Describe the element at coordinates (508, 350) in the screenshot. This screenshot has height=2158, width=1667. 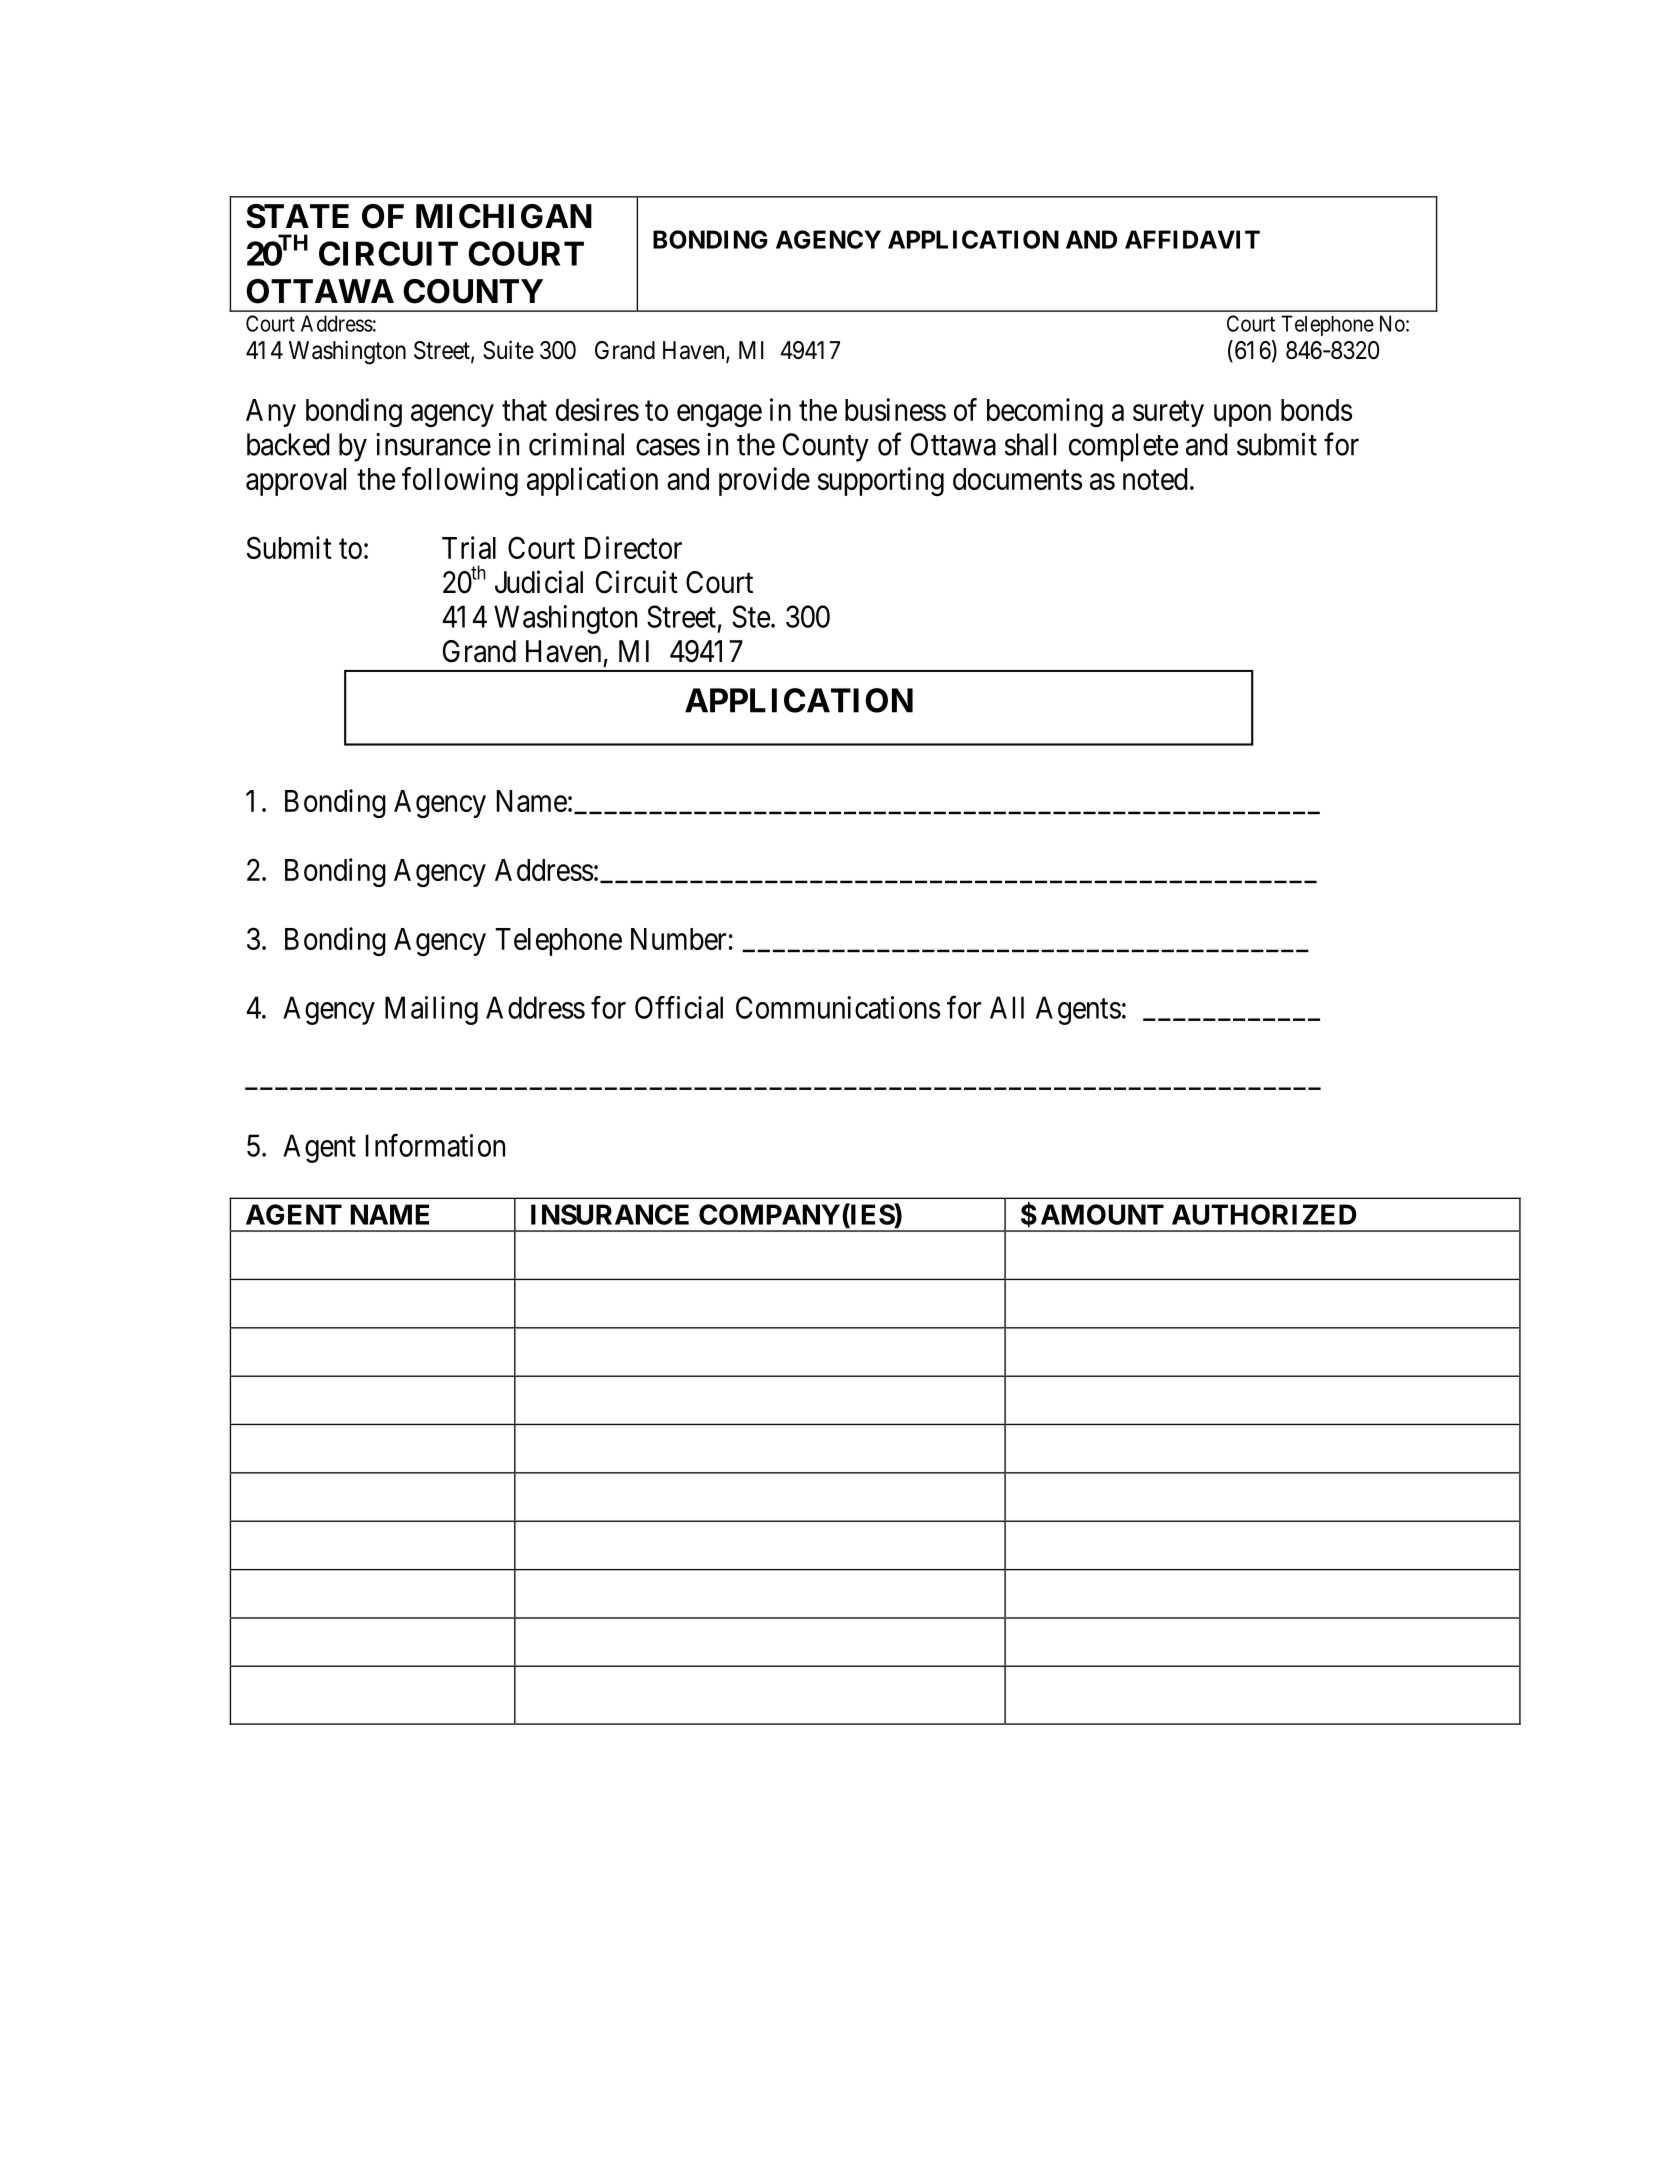
I see `Suite` at that location.
